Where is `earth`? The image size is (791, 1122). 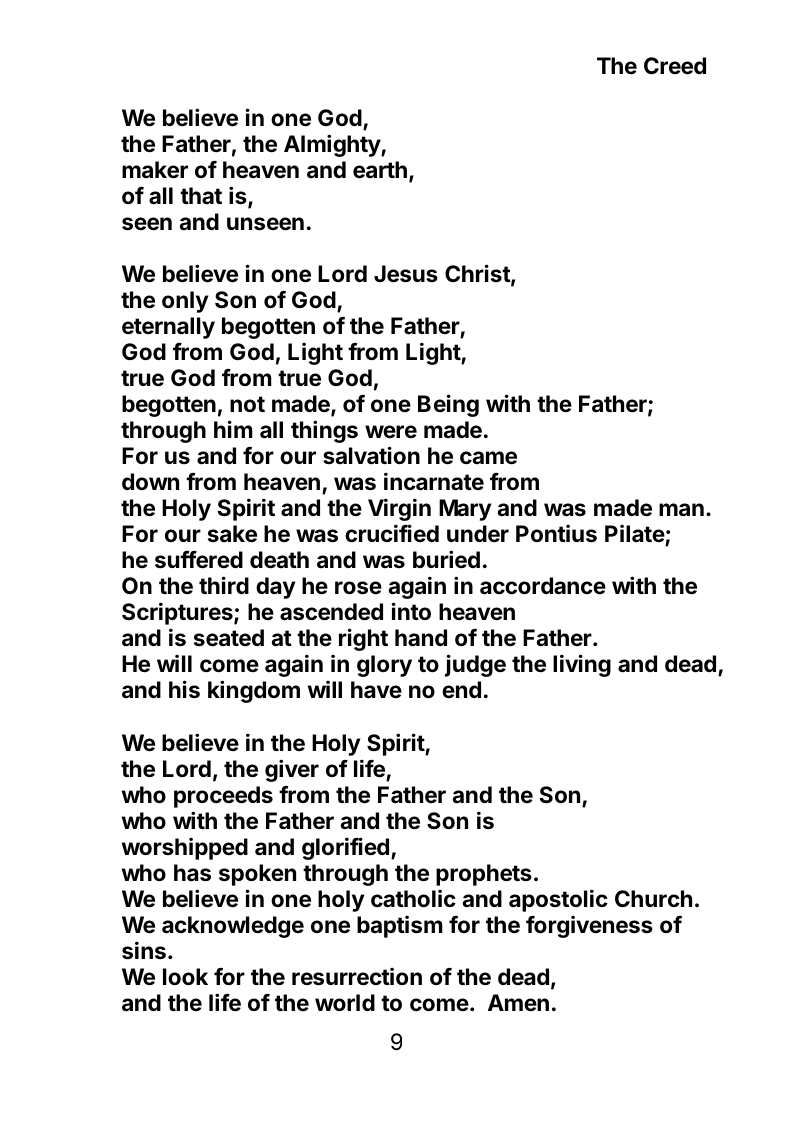 earth is located at coordinates (380, 170).
